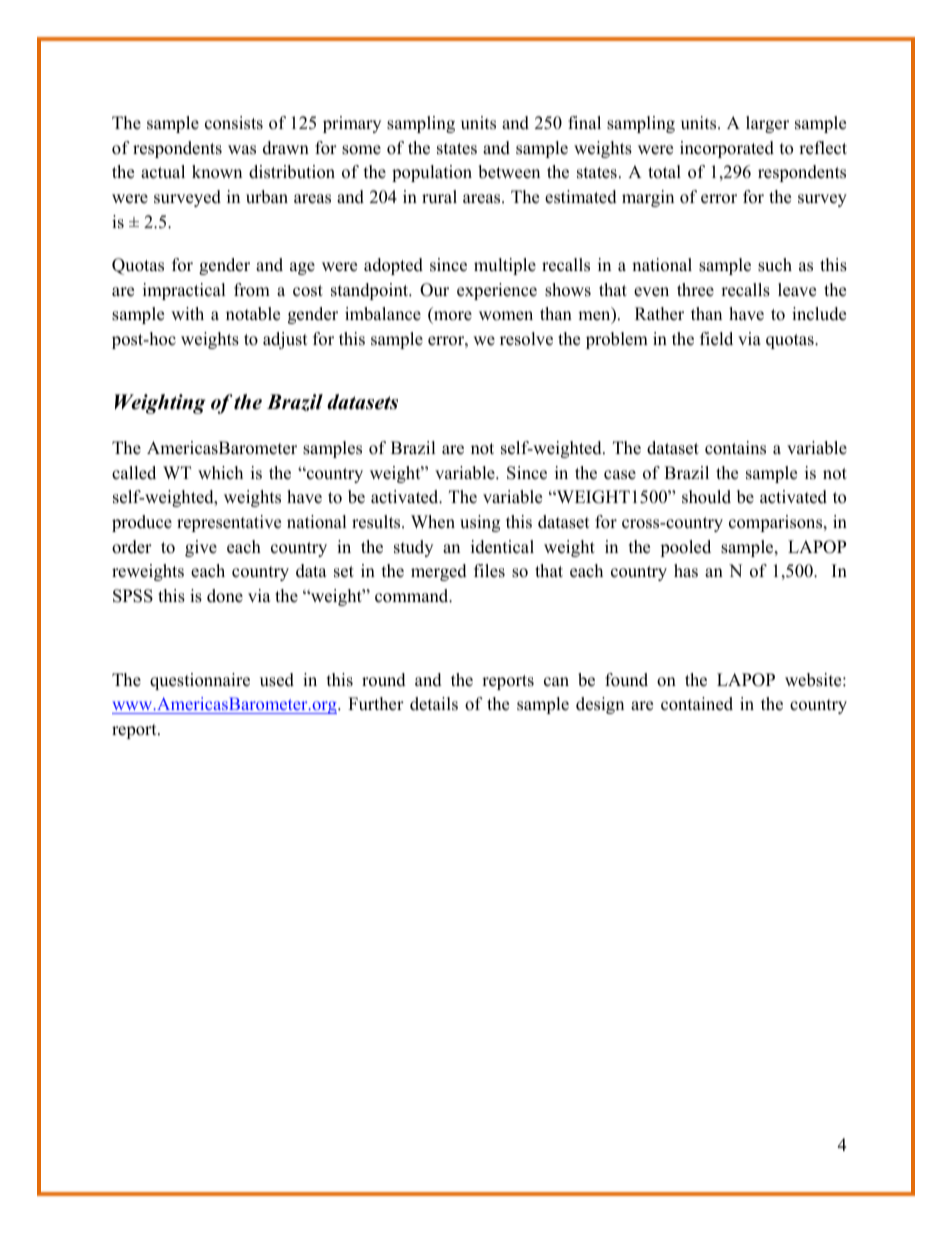  I want to click on contains, so click(735, 448).
